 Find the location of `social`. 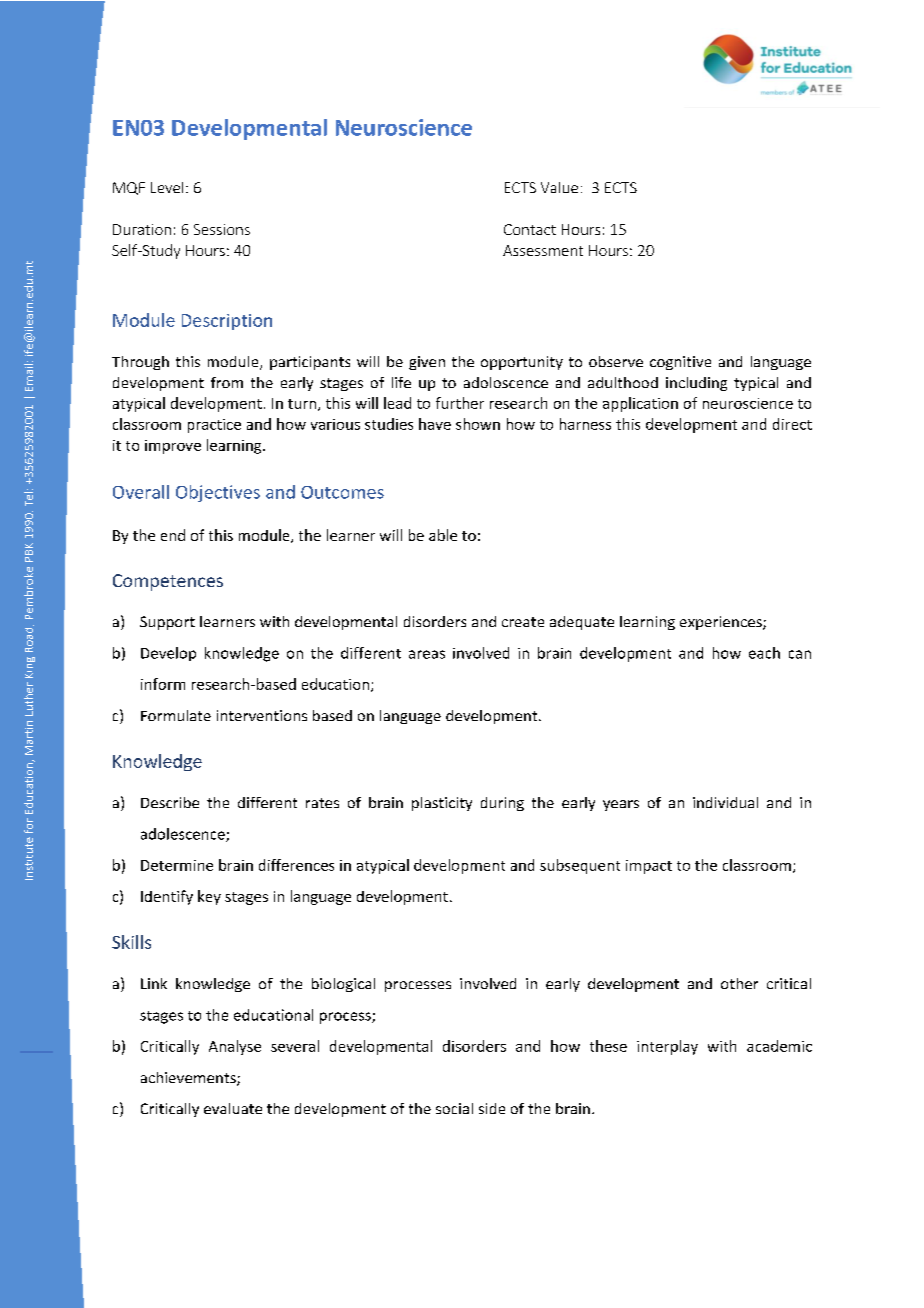

social is located at coordinates (454, 1108).
